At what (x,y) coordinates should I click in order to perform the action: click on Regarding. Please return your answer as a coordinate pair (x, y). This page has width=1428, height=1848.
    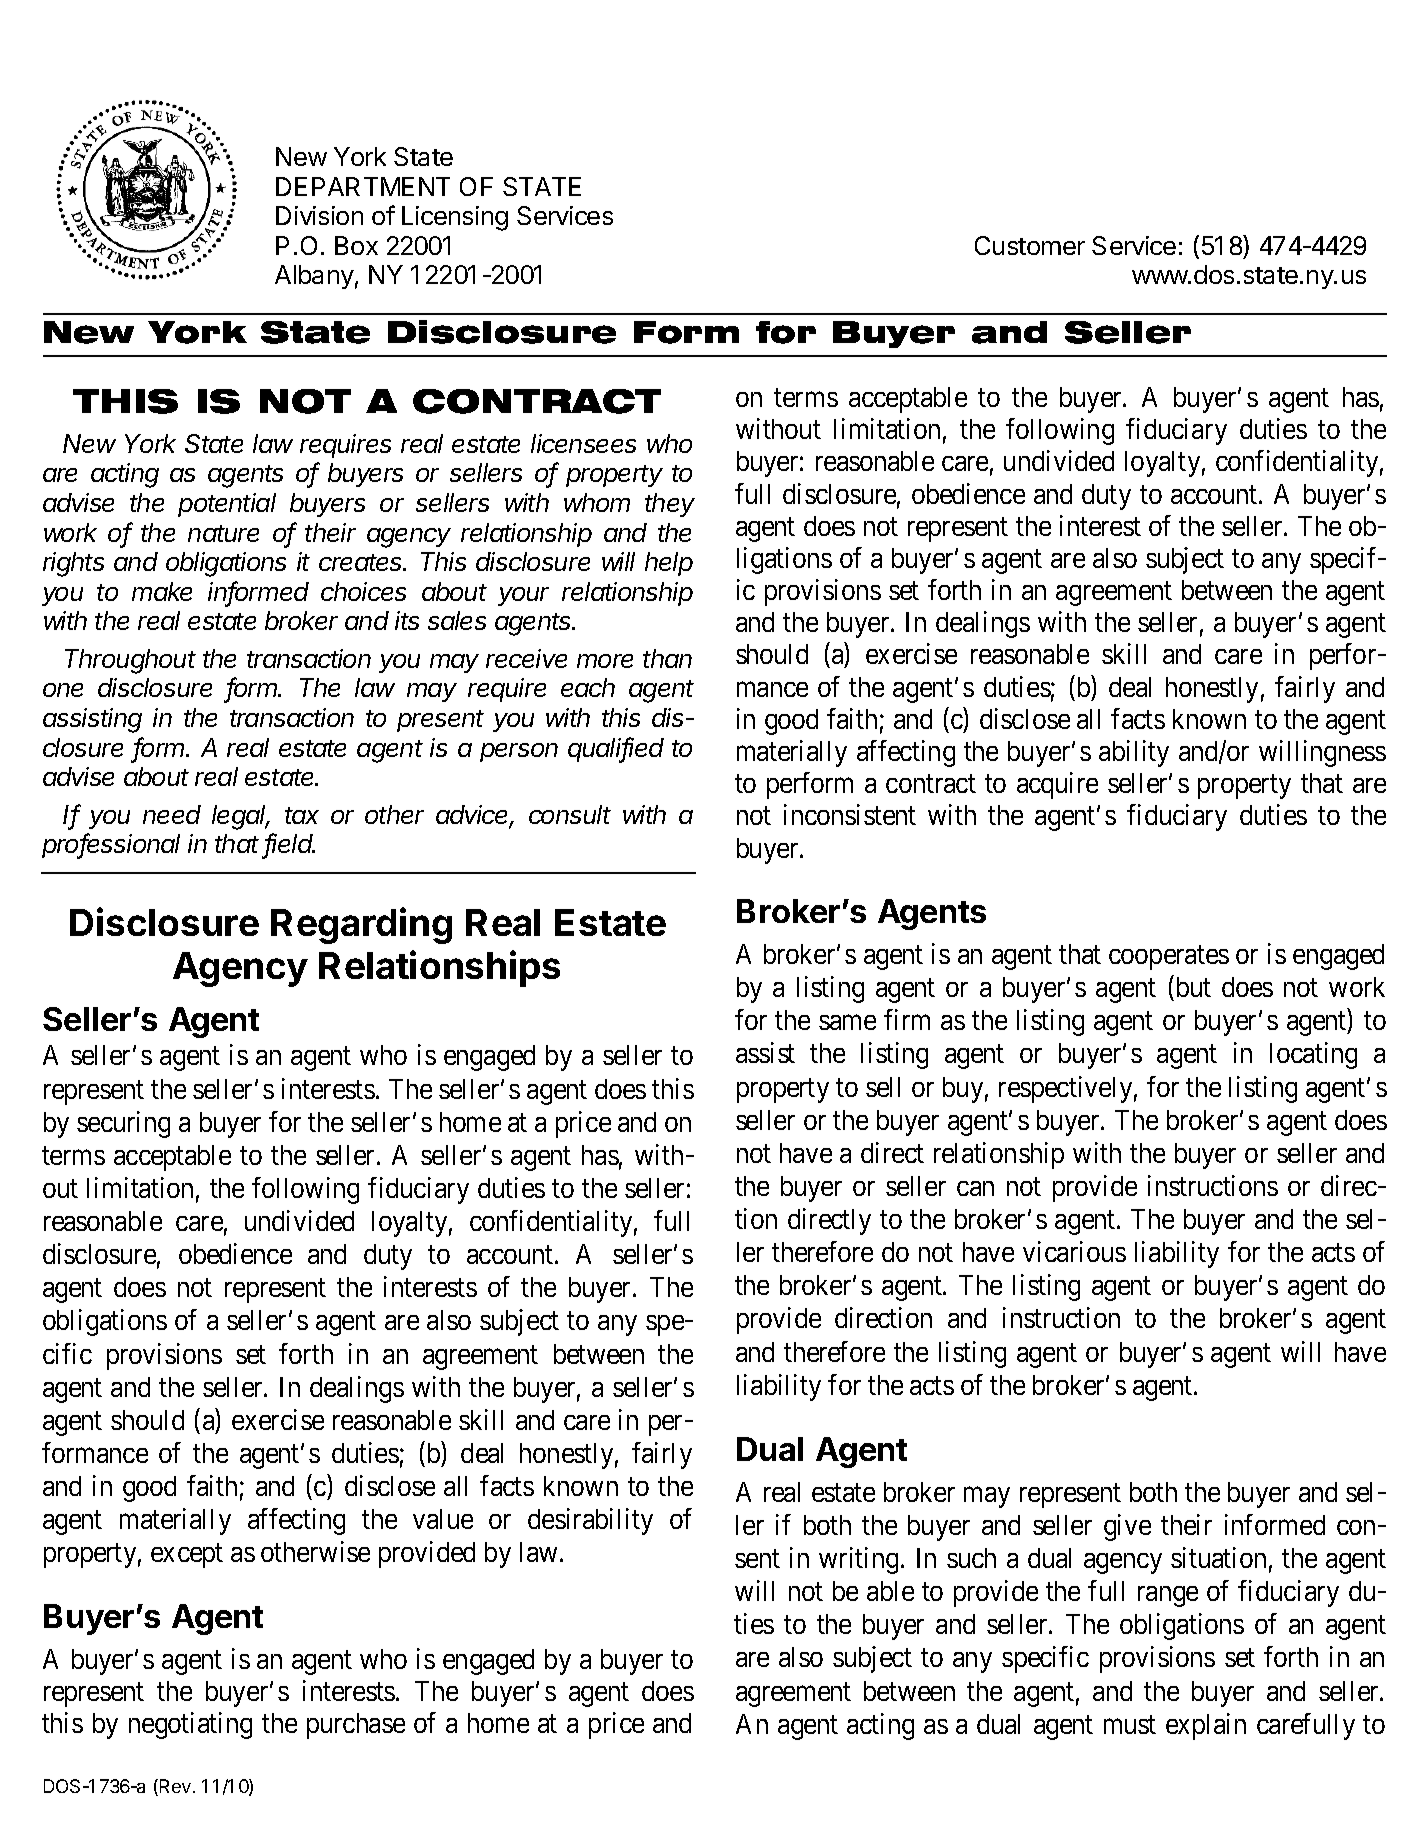
    Looking at the image, I should click on (361, 925).
